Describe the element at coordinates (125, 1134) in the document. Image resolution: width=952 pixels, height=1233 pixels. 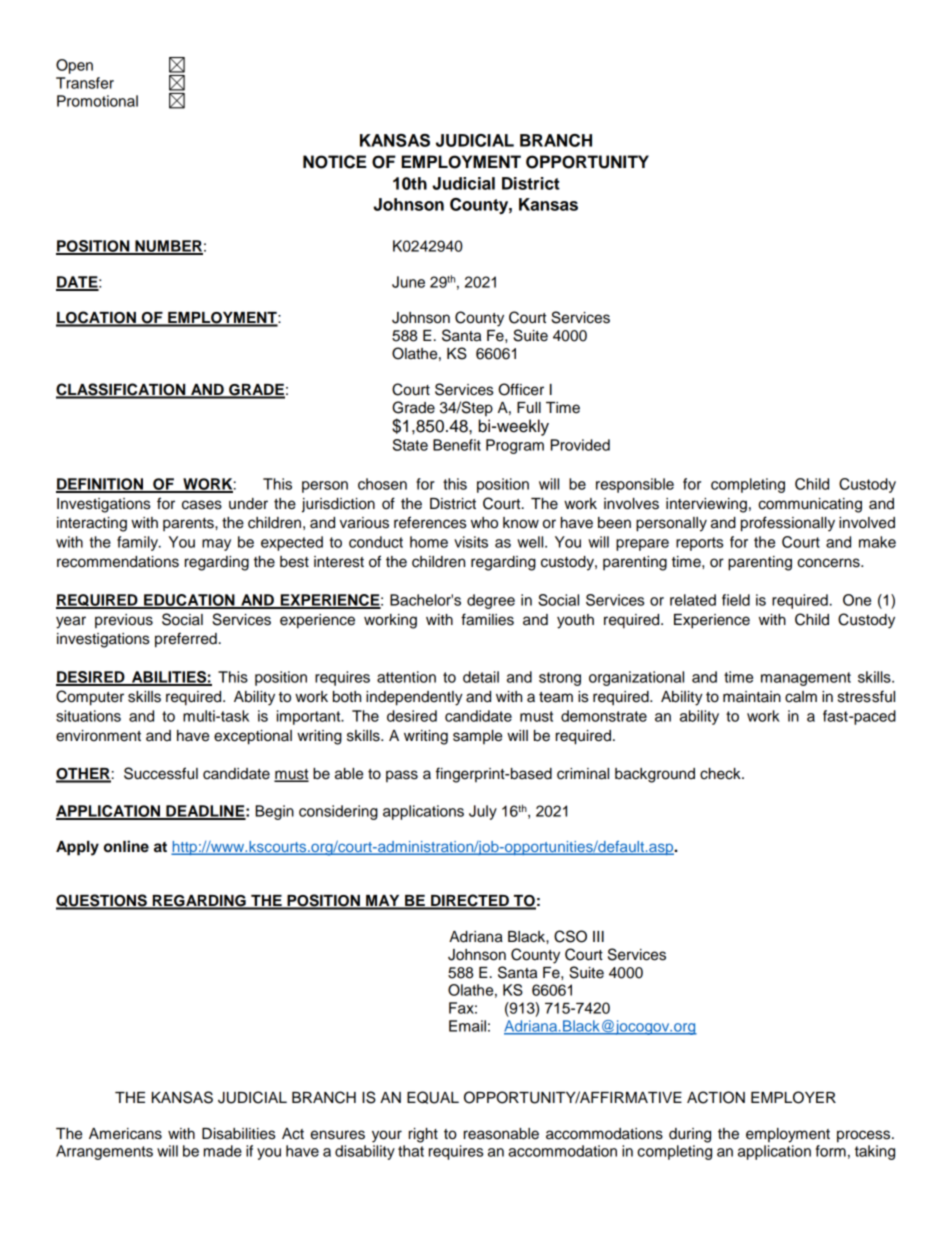
I see `Americans` at that location.
